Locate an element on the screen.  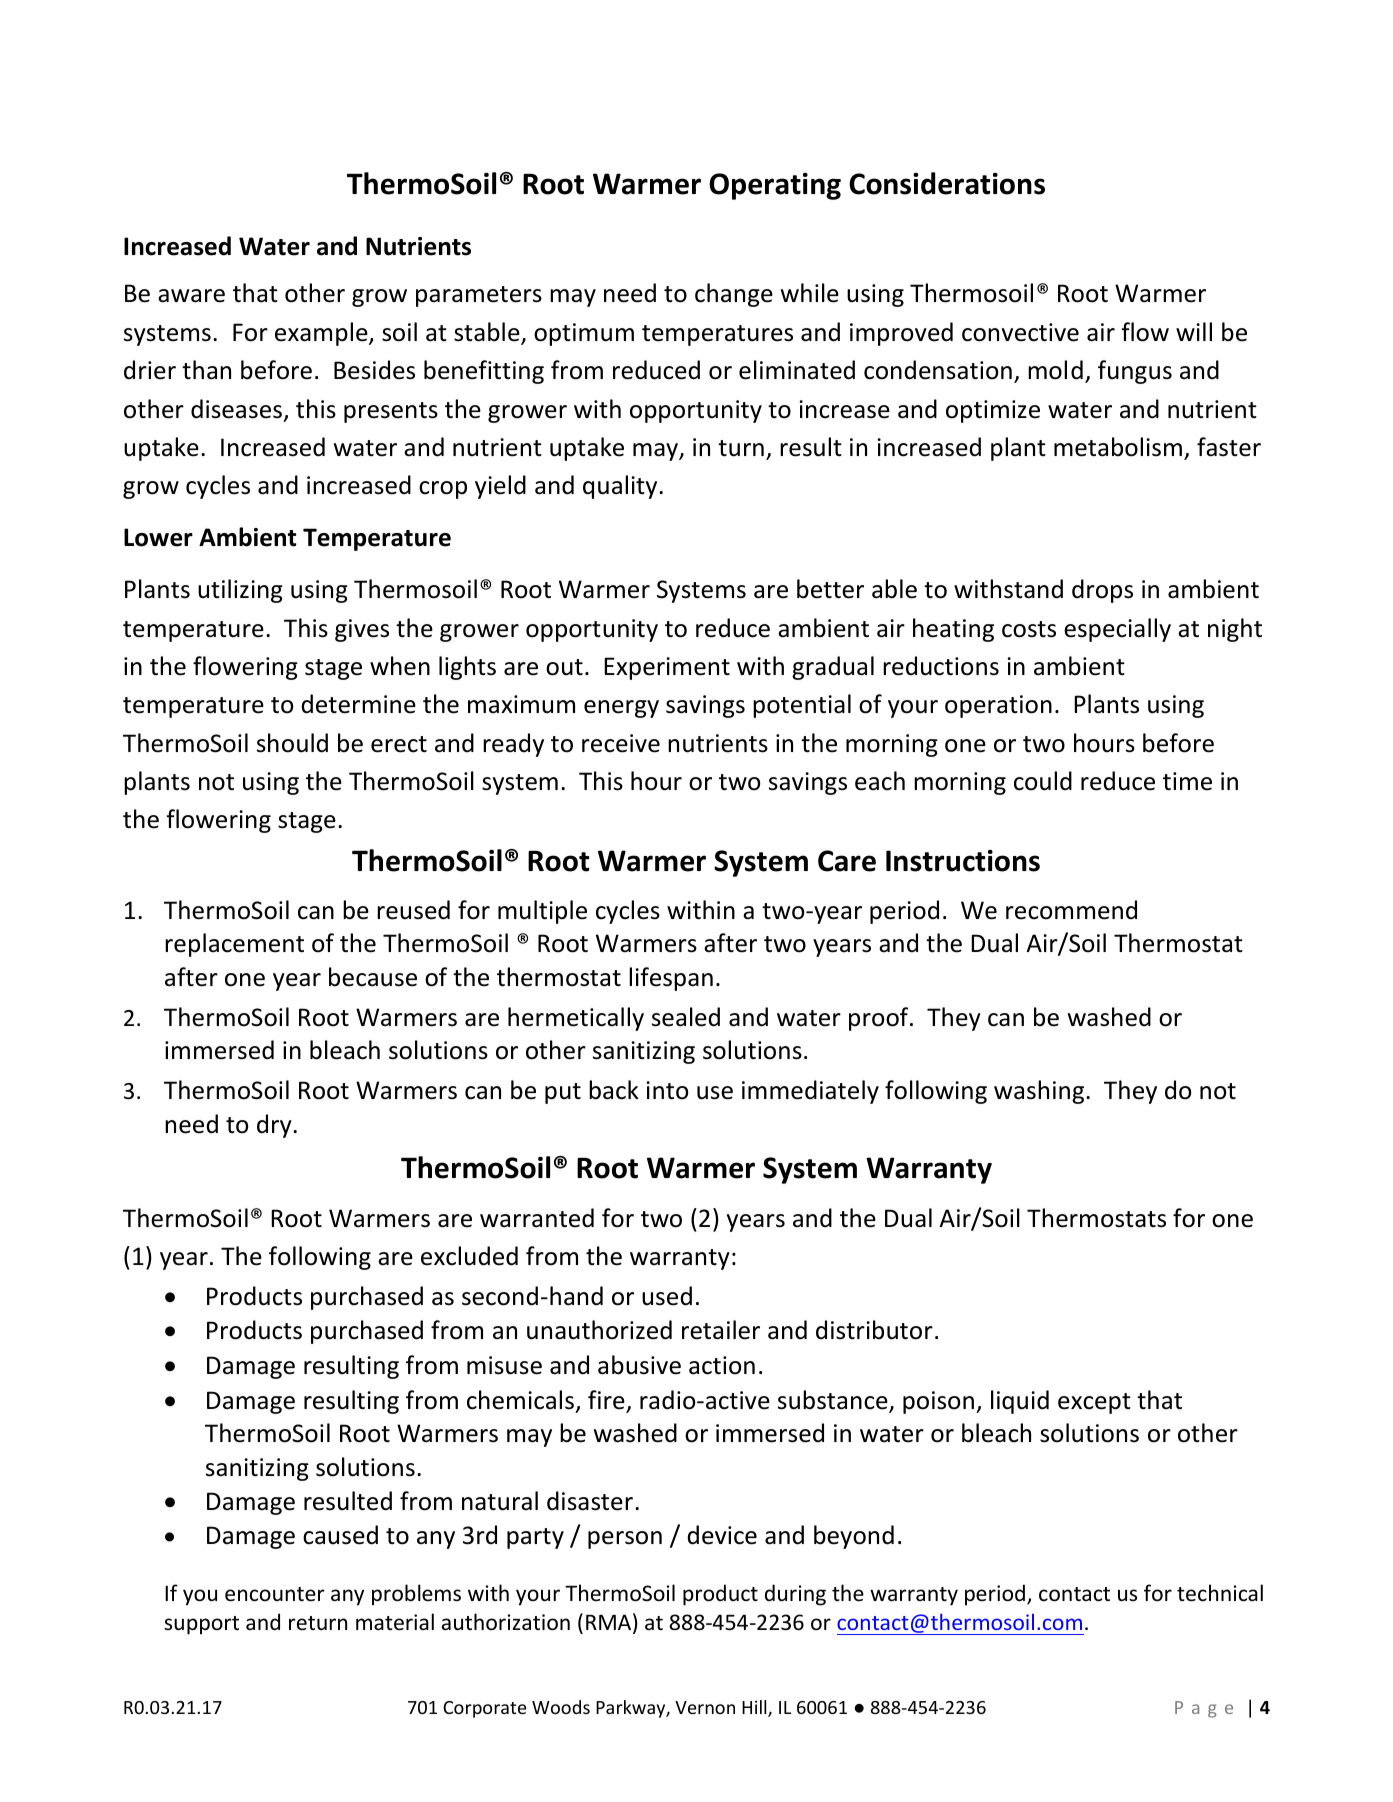
utilizing is located at coordinates (240, 591).
